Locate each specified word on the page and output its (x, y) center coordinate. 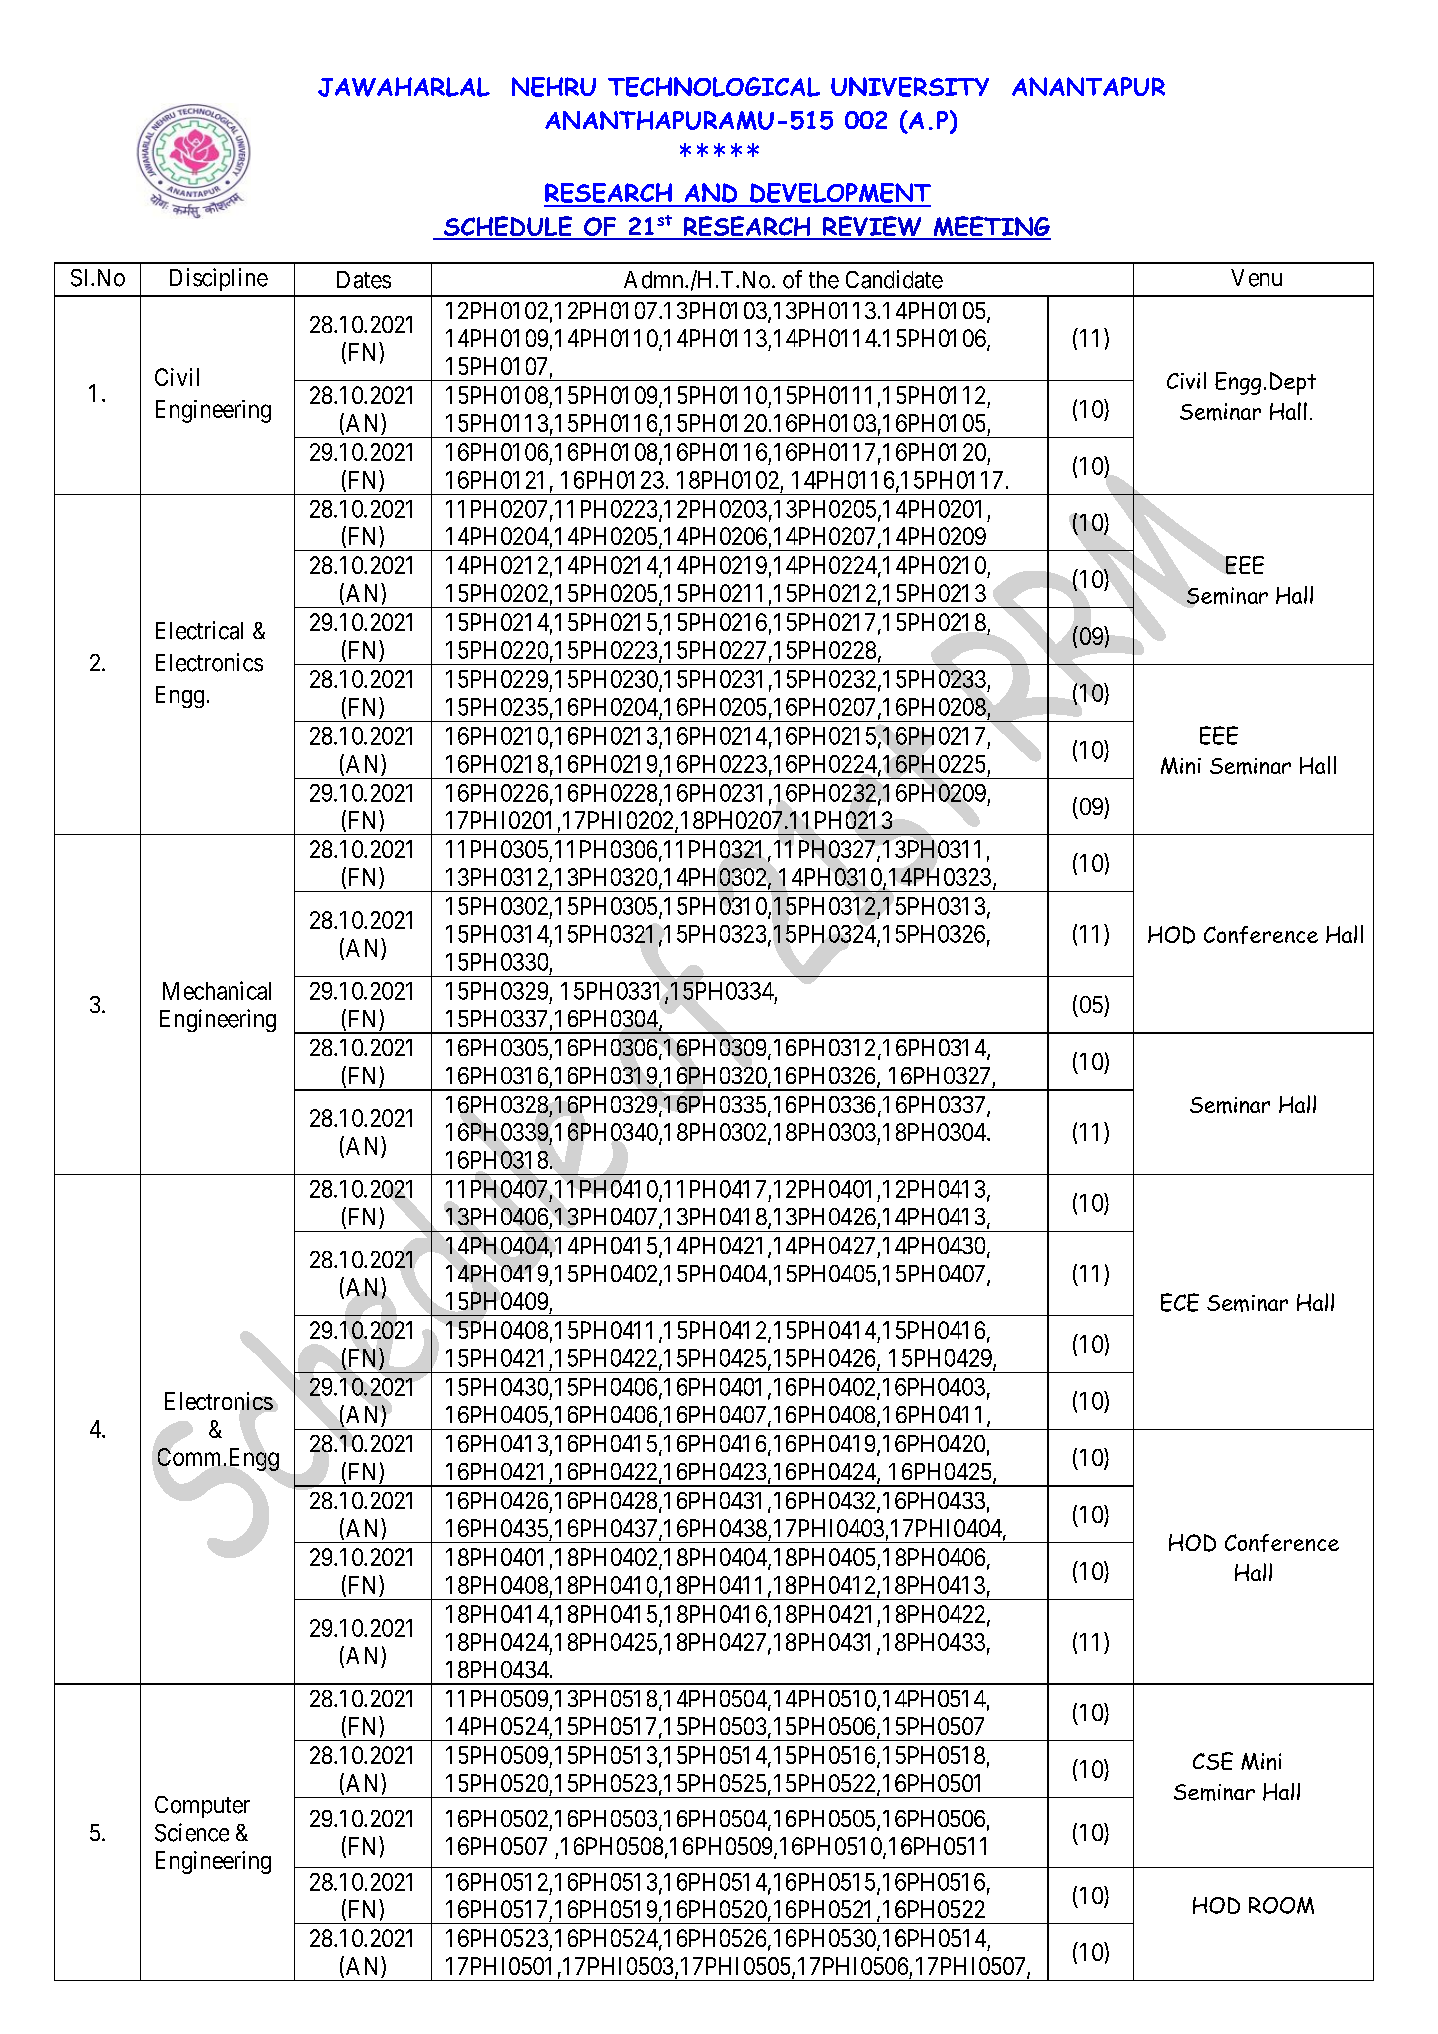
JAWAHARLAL (404, 87)
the (824, 280)
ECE (1180, 1302)
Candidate (894, 279)
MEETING (991, 227)
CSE (1213, 1761)
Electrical (199, 630)
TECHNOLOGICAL (714, 87)
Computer (202, 1807)
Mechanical (217, 990)
